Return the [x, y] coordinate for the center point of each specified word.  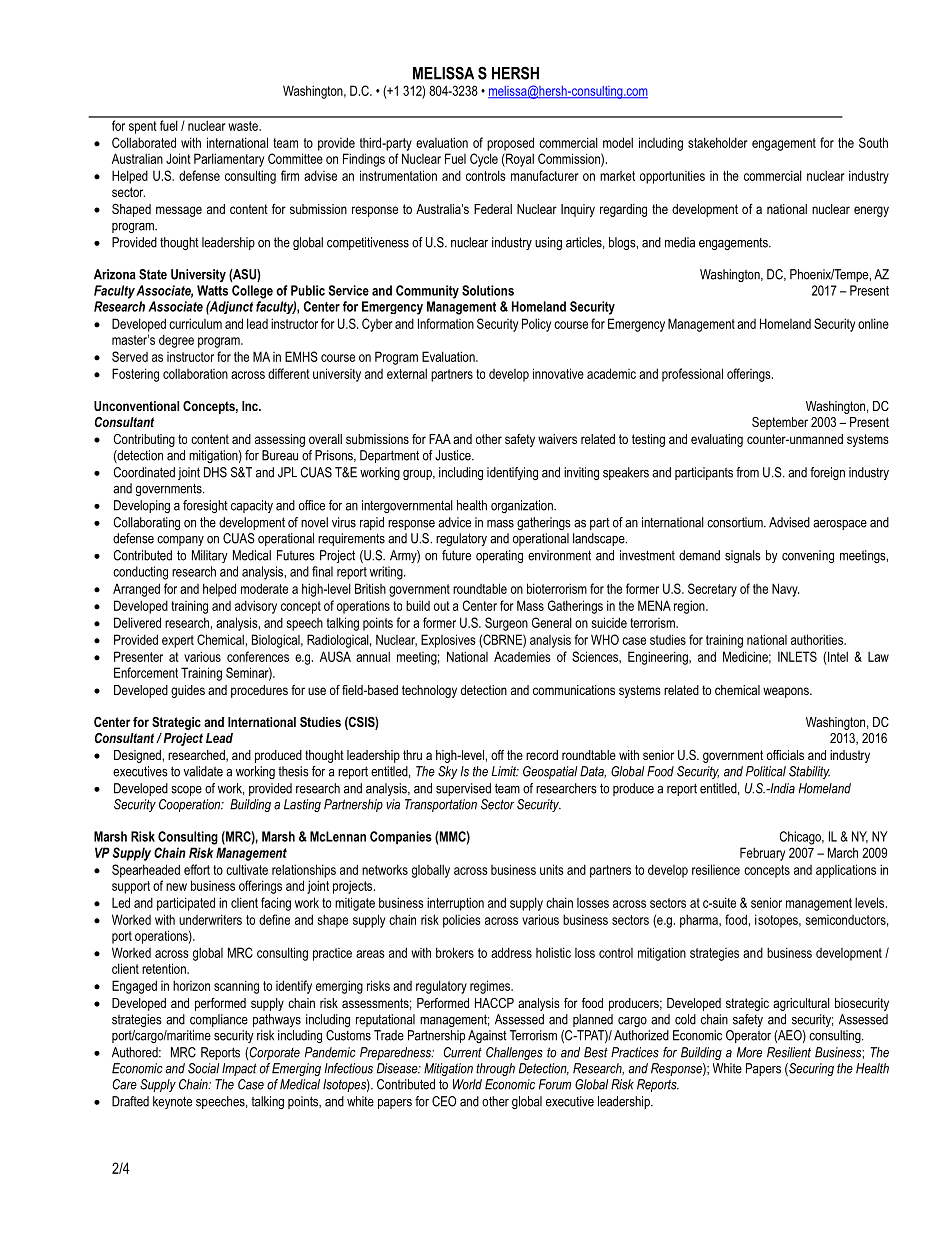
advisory [256, 607]
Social [203, 1068]
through [495, 1069]
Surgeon [506, 624]
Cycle [484, 160]
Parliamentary [229, 160]
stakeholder [718, 142]
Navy [785, 590]
